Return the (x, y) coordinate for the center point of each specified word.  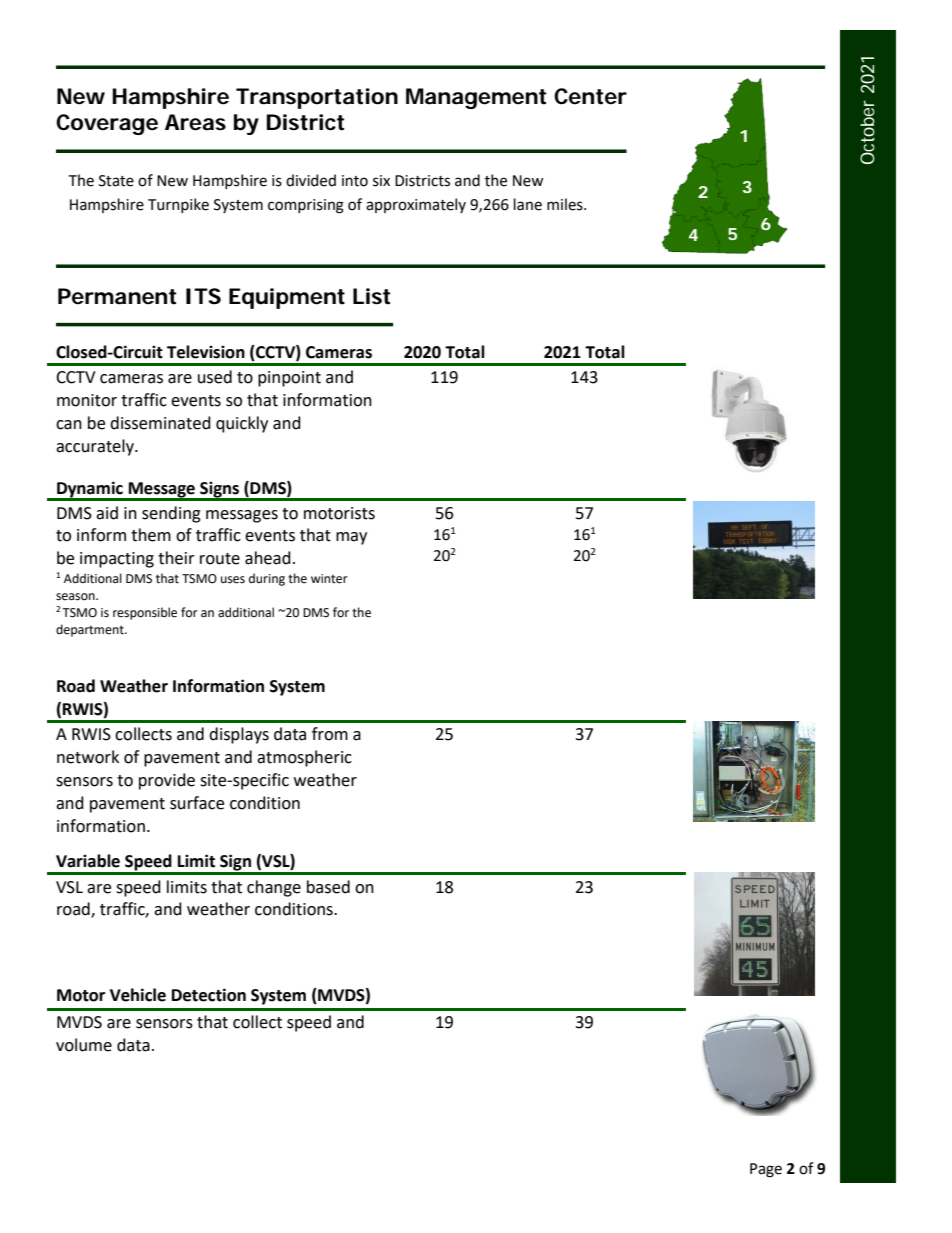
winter (329, 579)
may (351, 538)
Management (476, 98)
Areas (195, 122)
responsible (145, 613)
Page (766, 1170)
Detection (209, 995)
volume (84, 1045)
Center (590, 96)
